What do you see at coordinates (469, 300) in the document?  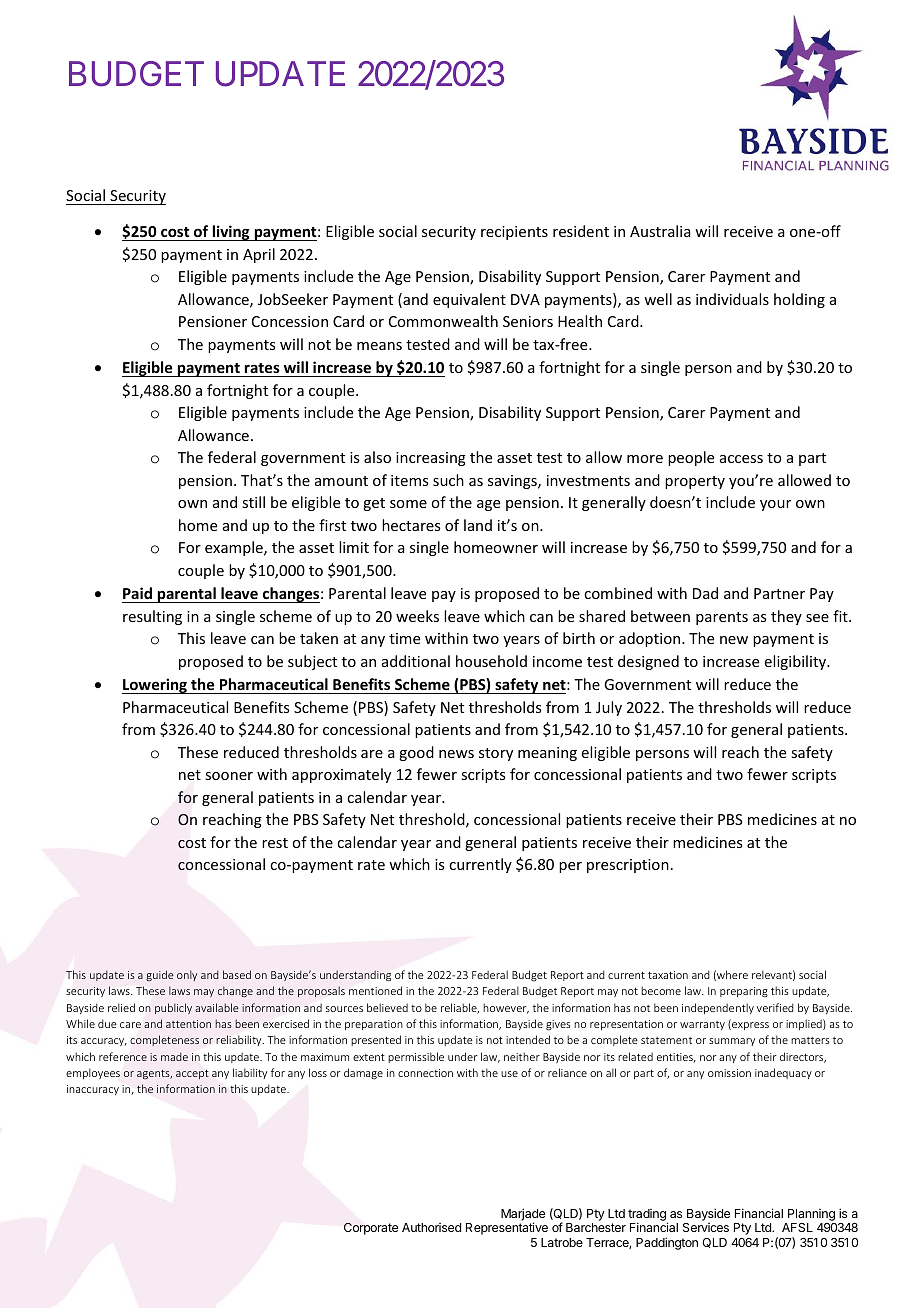 I see `equivalent` at bounding box center [469, 300].
